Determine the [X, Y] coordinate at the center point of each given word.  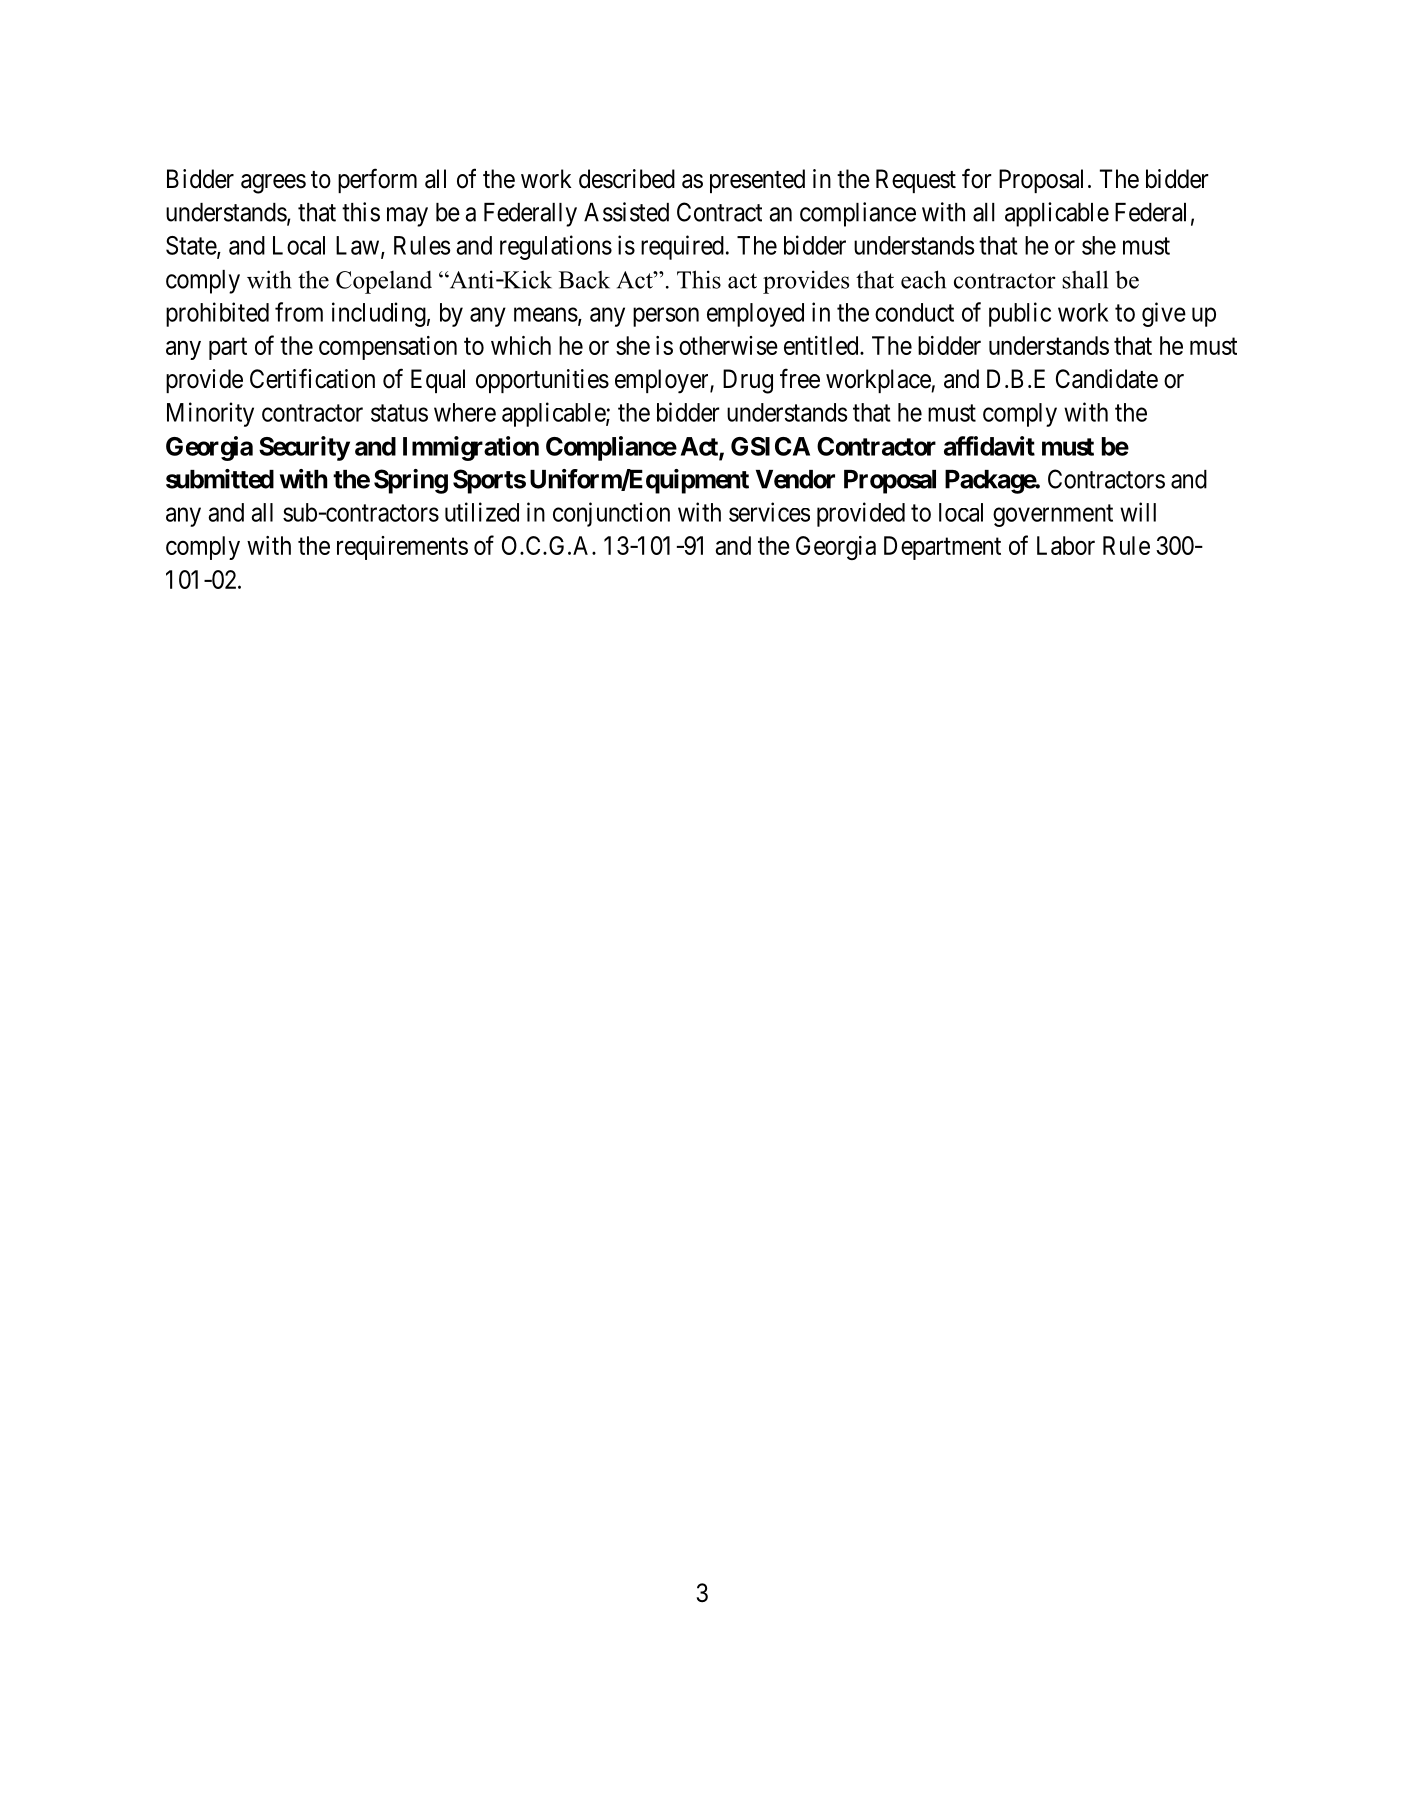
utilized [482, 512]
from [299, 312]
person [666, 317]
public [1020, 314]
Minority [210, 414]
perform [377, 180]
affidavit [989, 446]
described [627, 179]
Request [916, 181]
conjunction [611, 514]
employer [663, 381]
